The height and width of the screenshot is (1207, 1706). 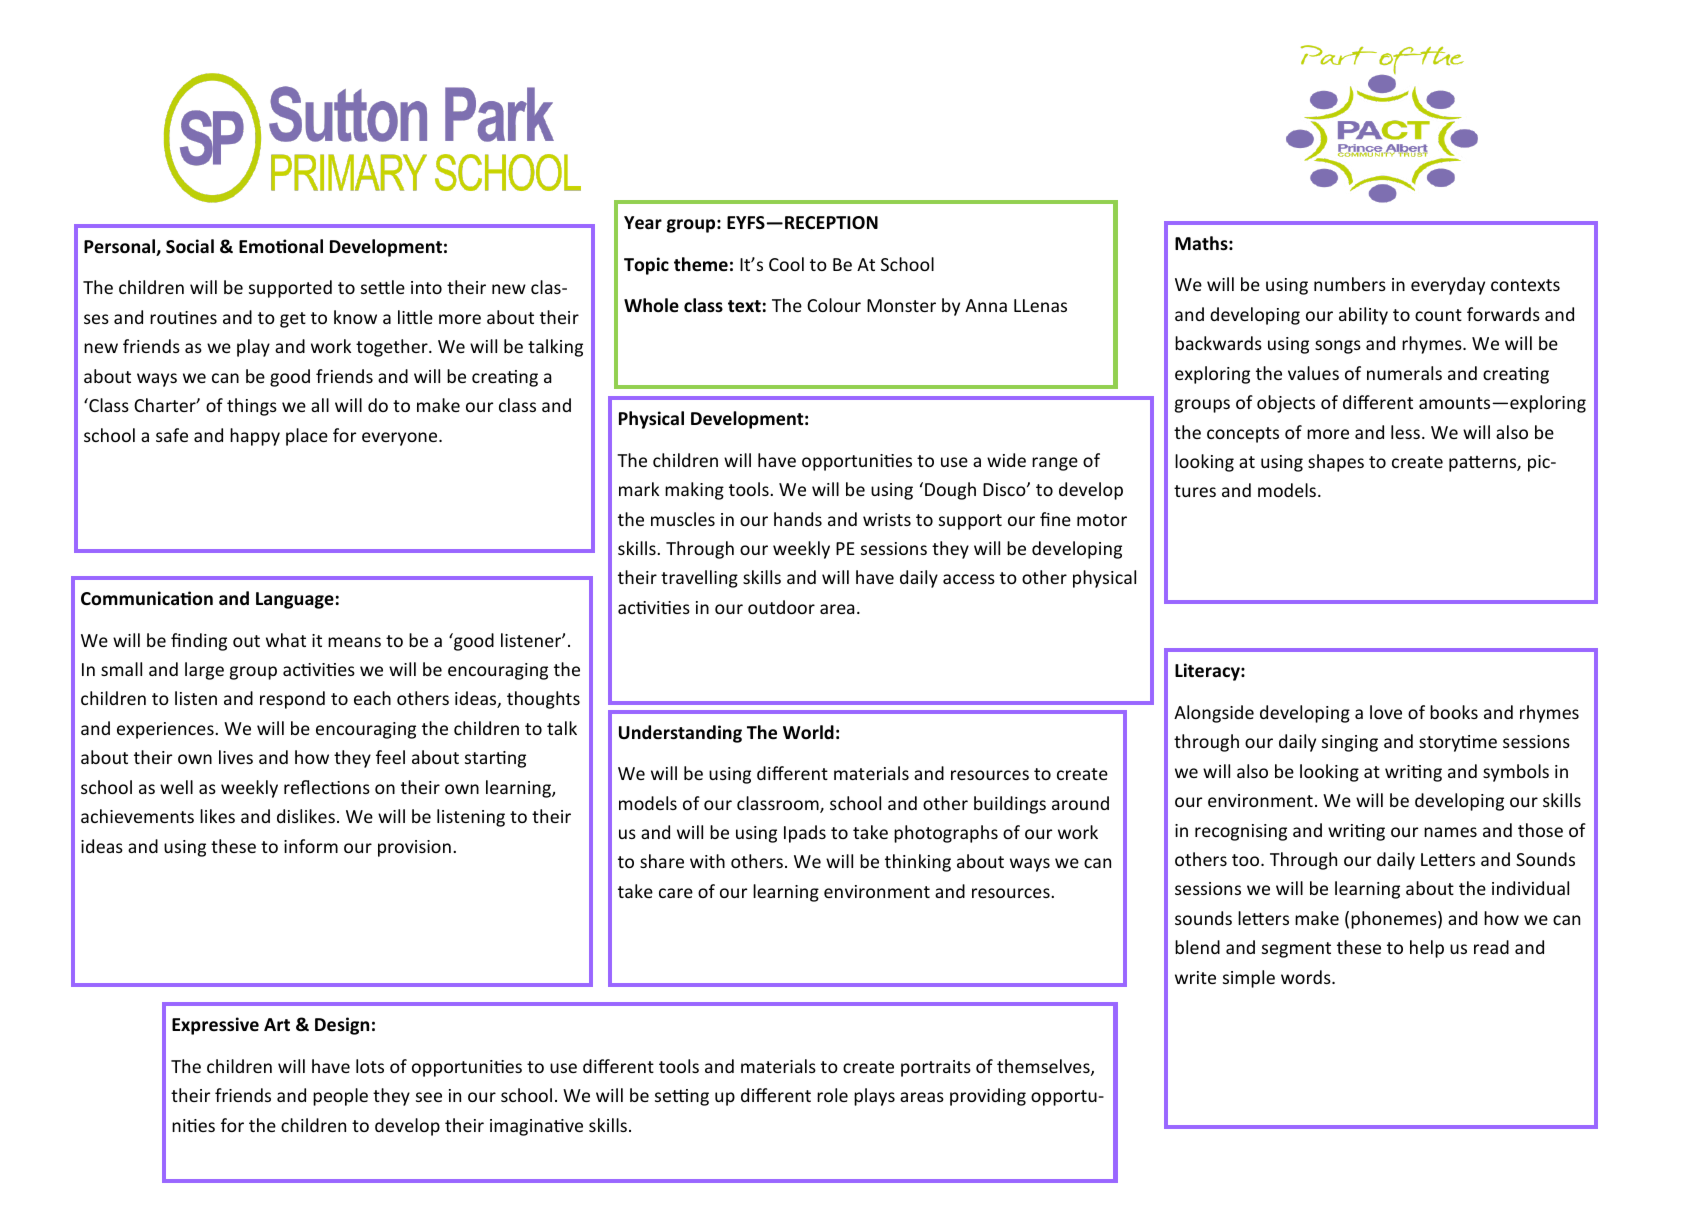 I want to click on Emotional, so click(x=281, y=246).
